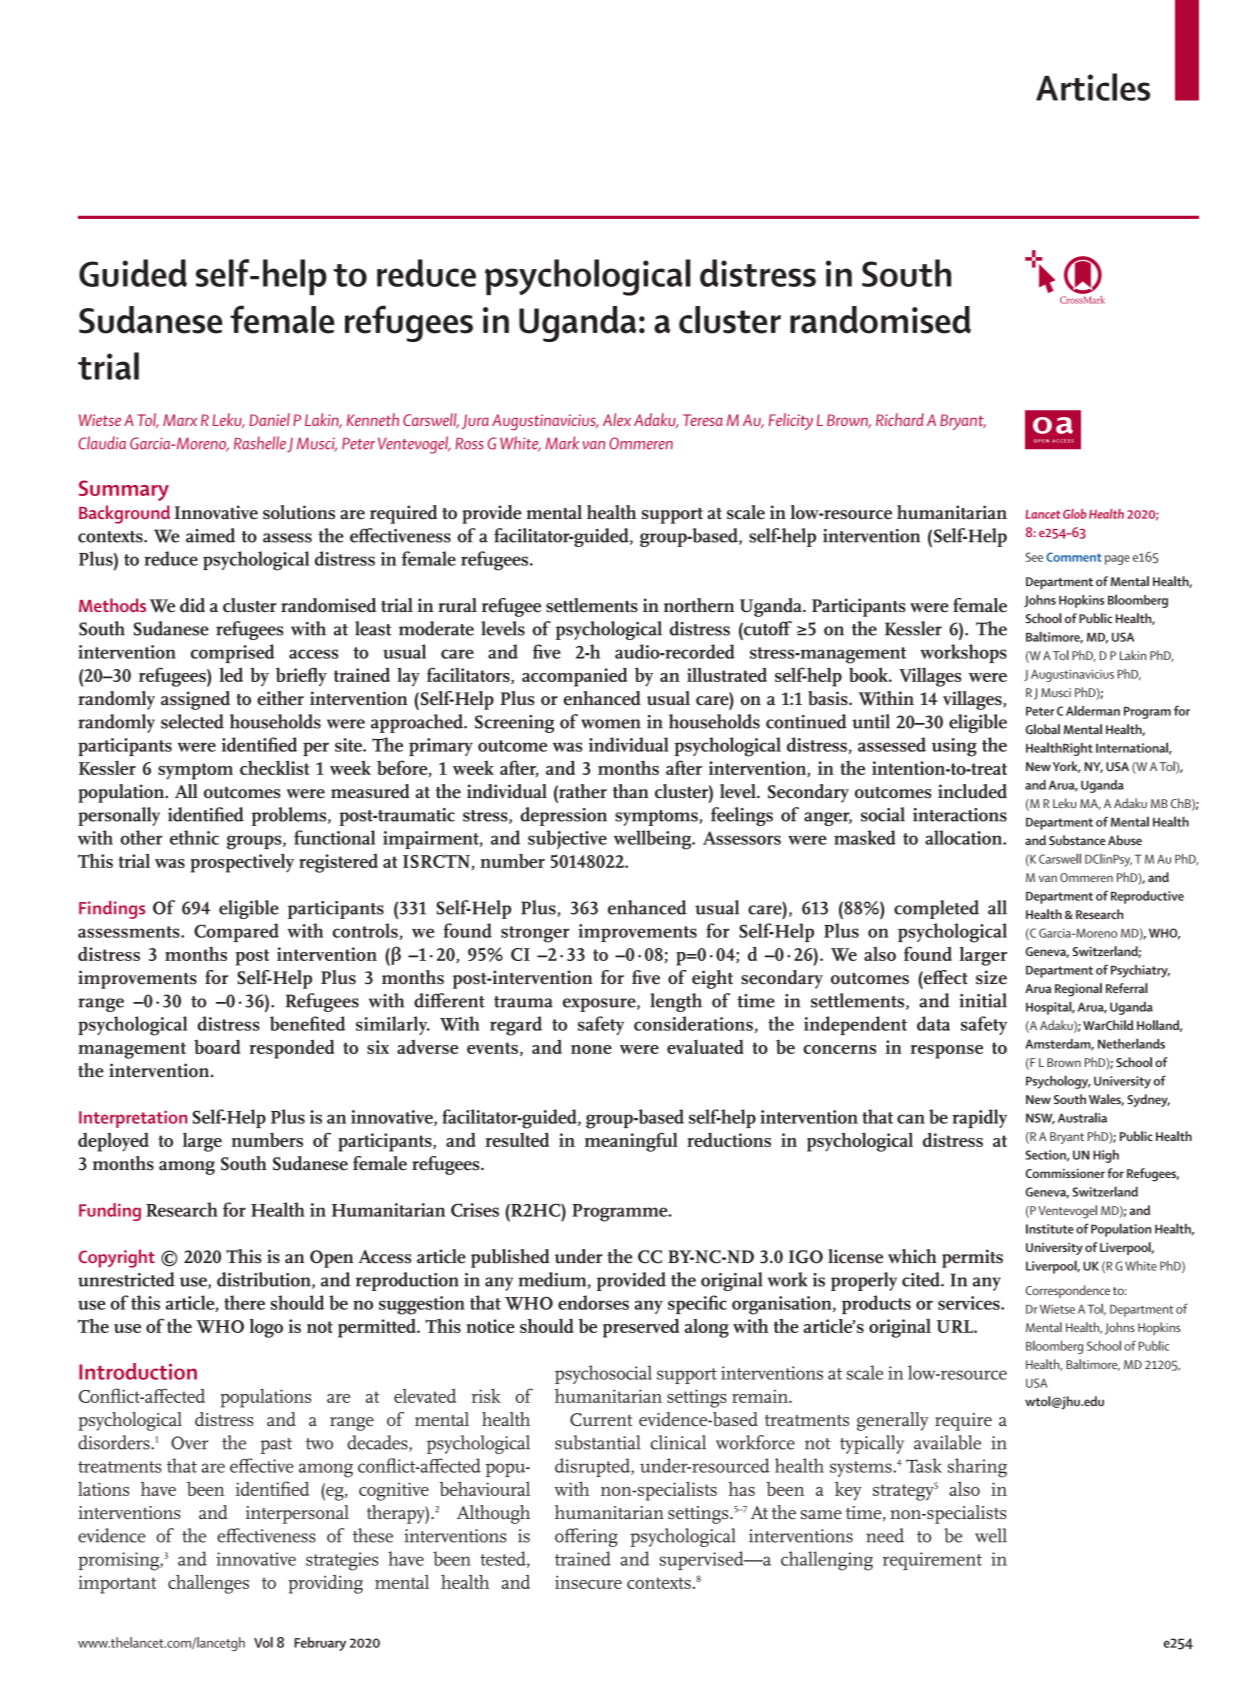 The image size is (1259, 1690). What do you see at coordinates (208, 1584) in the document?
I see `challenges` at bounding box center [208, 1584].
